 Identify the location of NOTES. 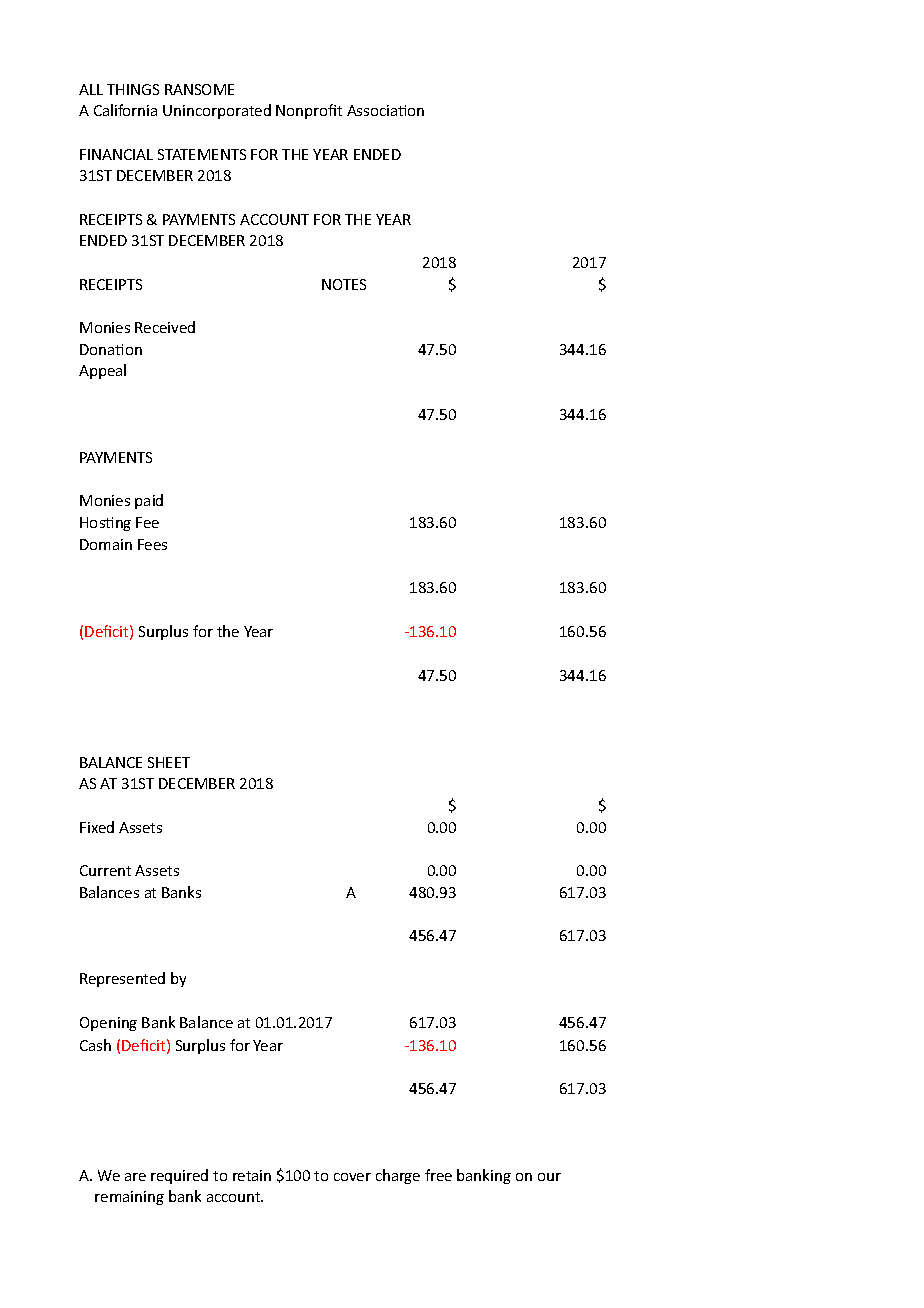
(344, 284).
